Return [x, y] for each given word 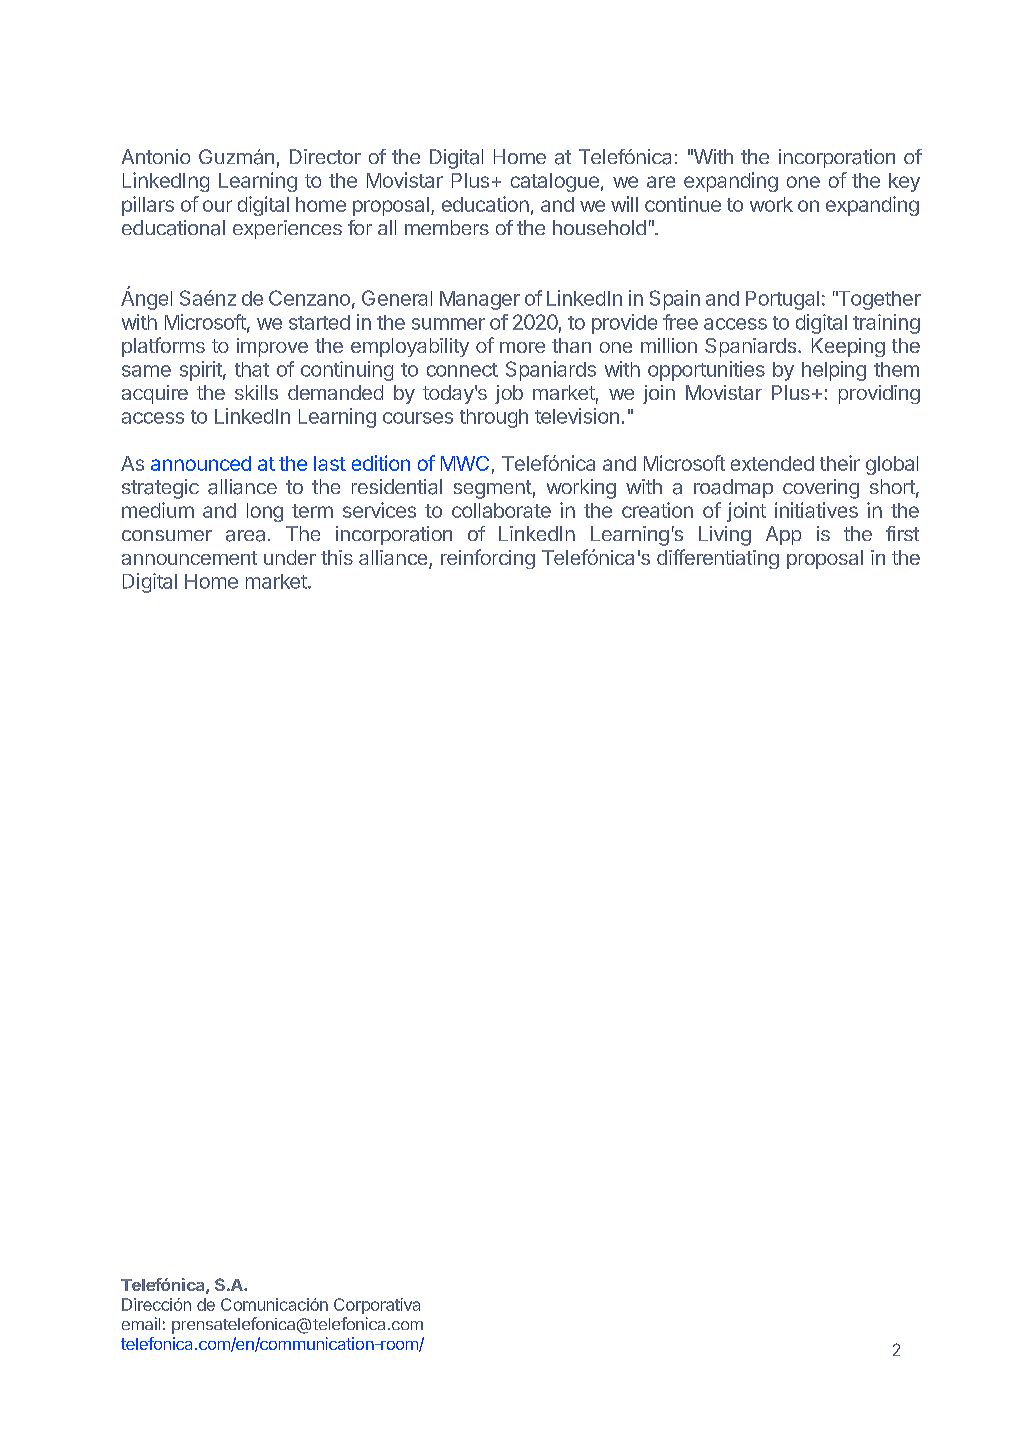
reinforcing [488, 559]
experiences [287, 229]
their [840, 463]
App [783, 535]
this [337, 557]
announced [201, 463]
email [141, 1323]
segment [493, 489]
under [290, 557]
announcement [189, 558]
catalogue [555, 182]
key [904, 182]
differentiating [718, 559]
